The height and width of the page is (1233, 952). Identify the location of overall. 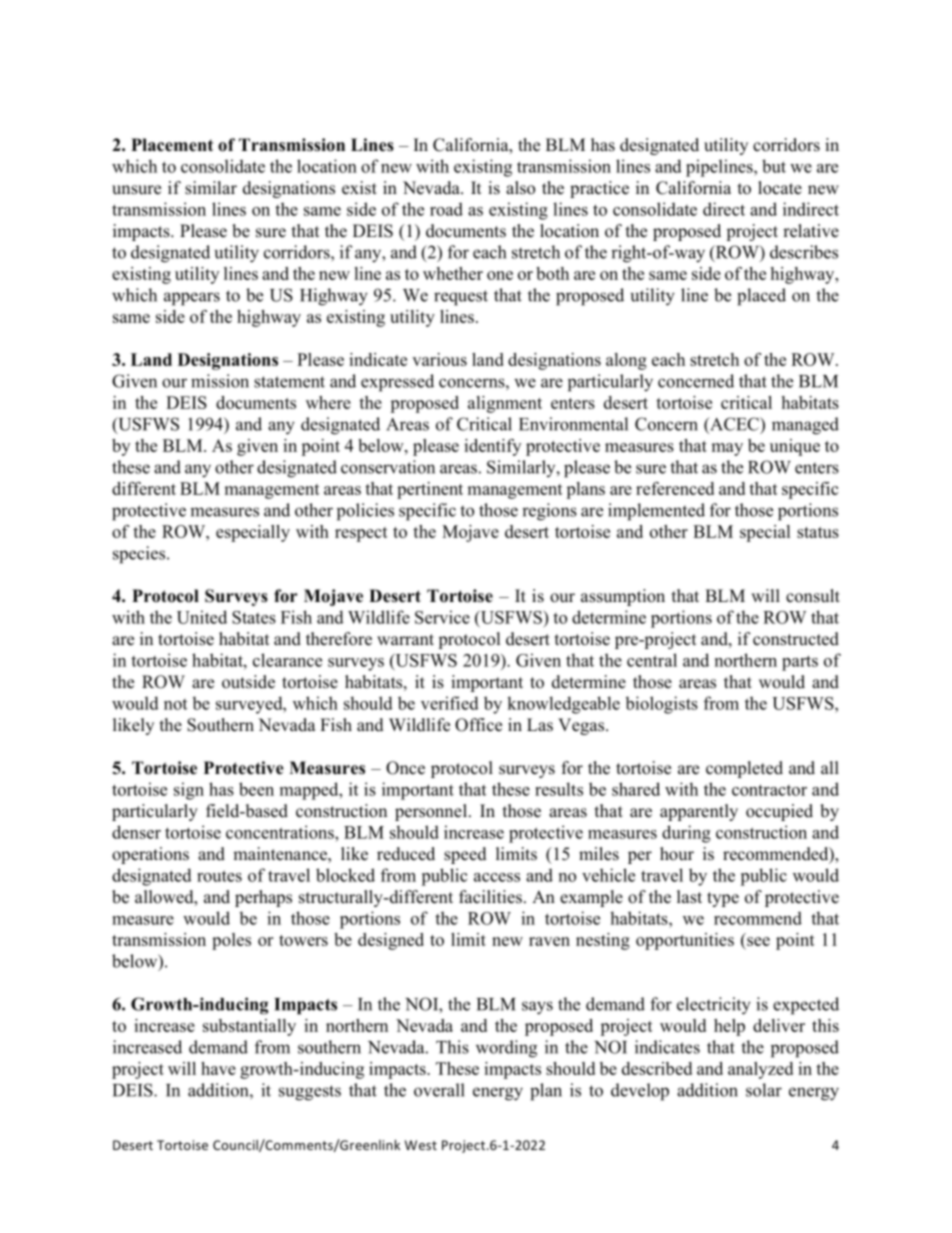
(439, 1090).
